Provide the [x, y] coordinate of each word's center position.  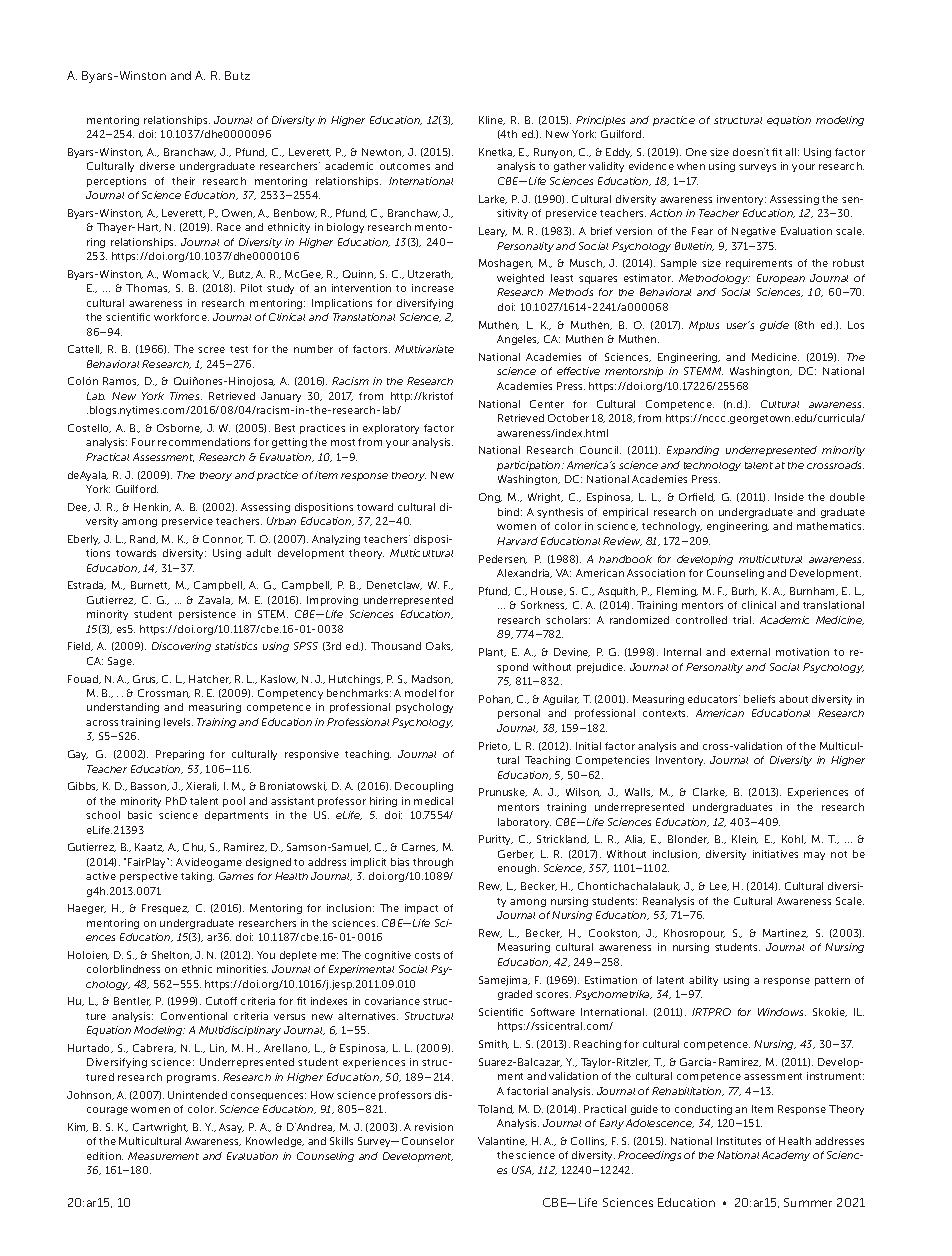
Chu [194, 847]
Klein [745, 839]
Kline [492, 120]
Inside [789, 497]
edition [105, 1156]
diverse [157, 166]
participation [530, 466]
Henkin [152, 507]
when [691, 166]
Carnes [420, 847]
